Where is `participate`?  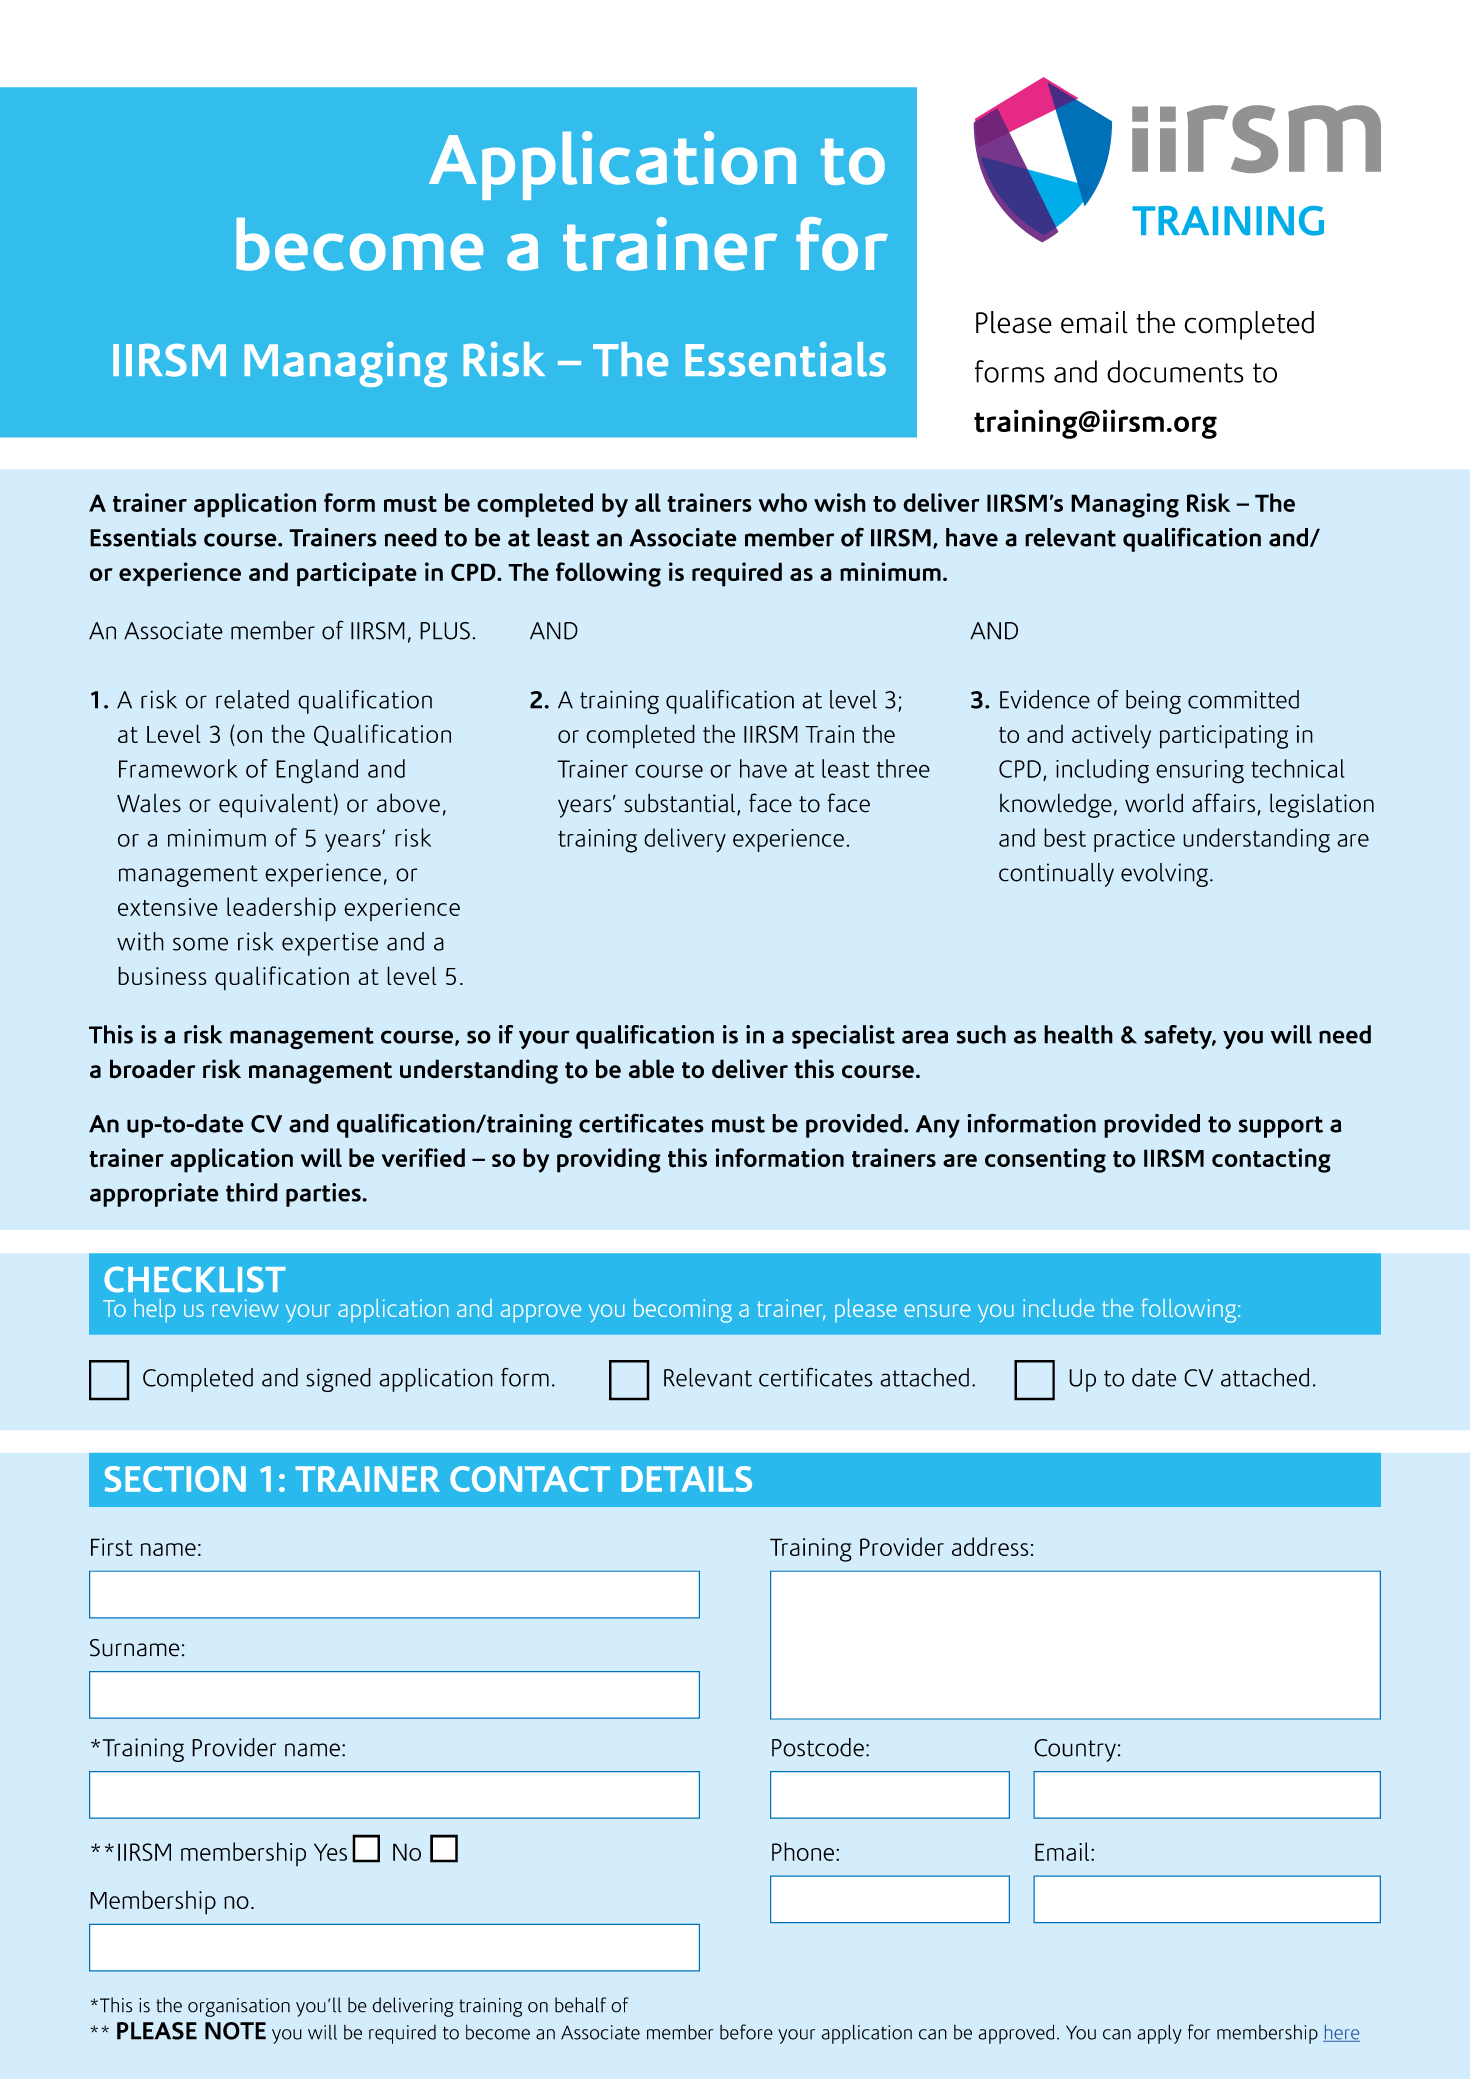 participate is located at coordinates (357, 574).
